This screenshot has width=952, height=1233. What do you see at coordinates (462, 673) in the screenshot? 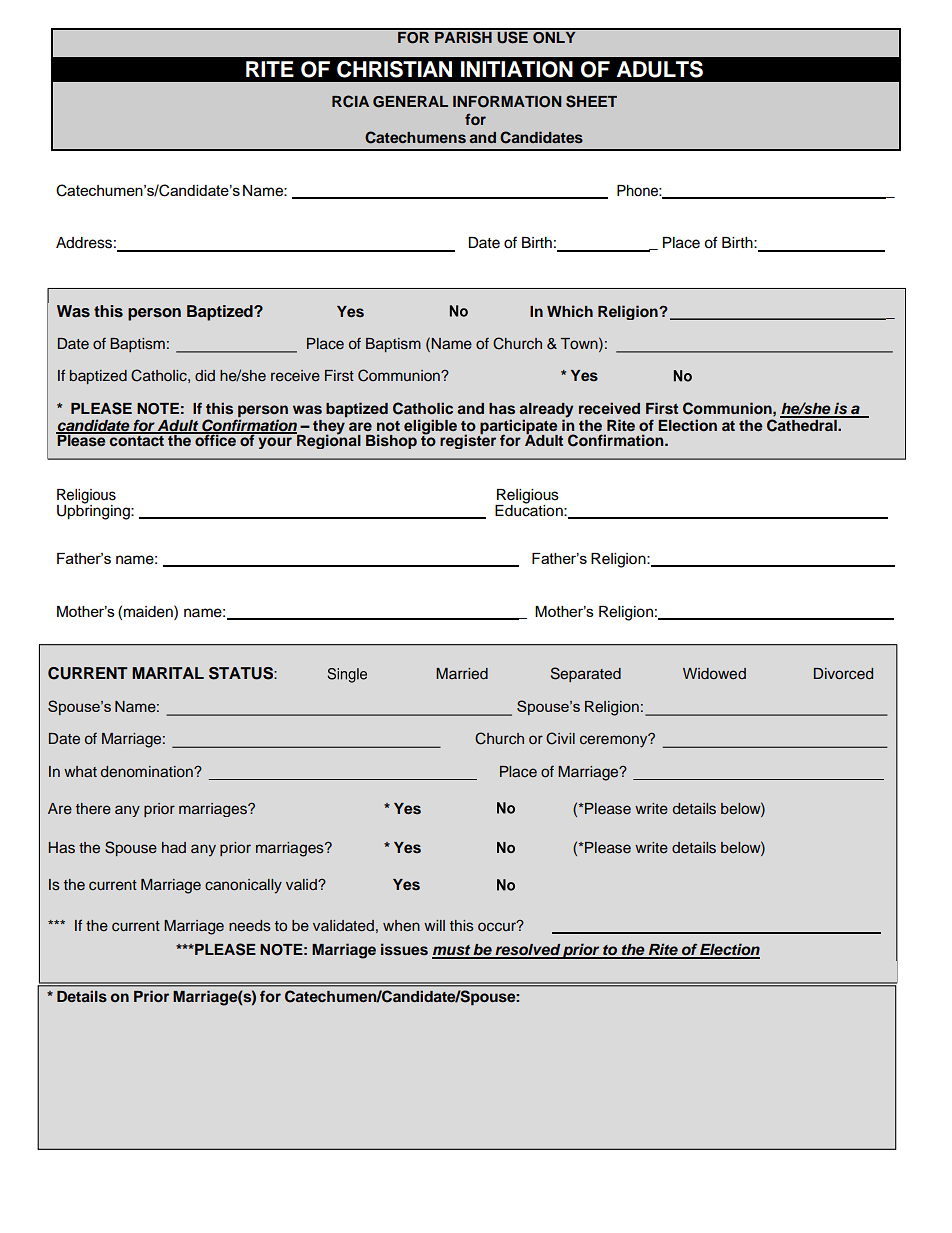
I see `Married` at bounding box center [462, 673].
